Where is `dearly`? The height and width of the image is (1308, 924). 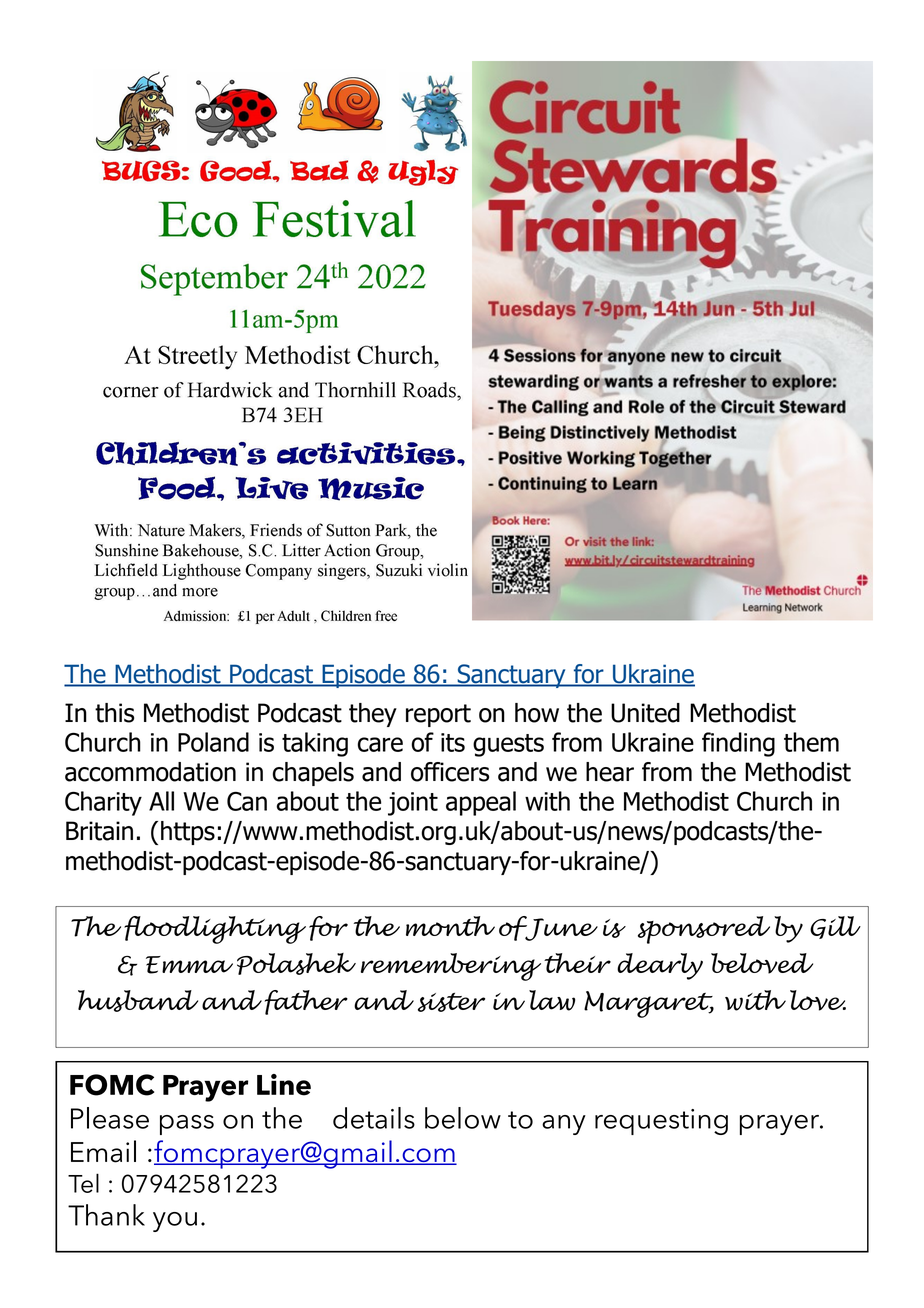
dearly is located at coordinates (660, 966).
